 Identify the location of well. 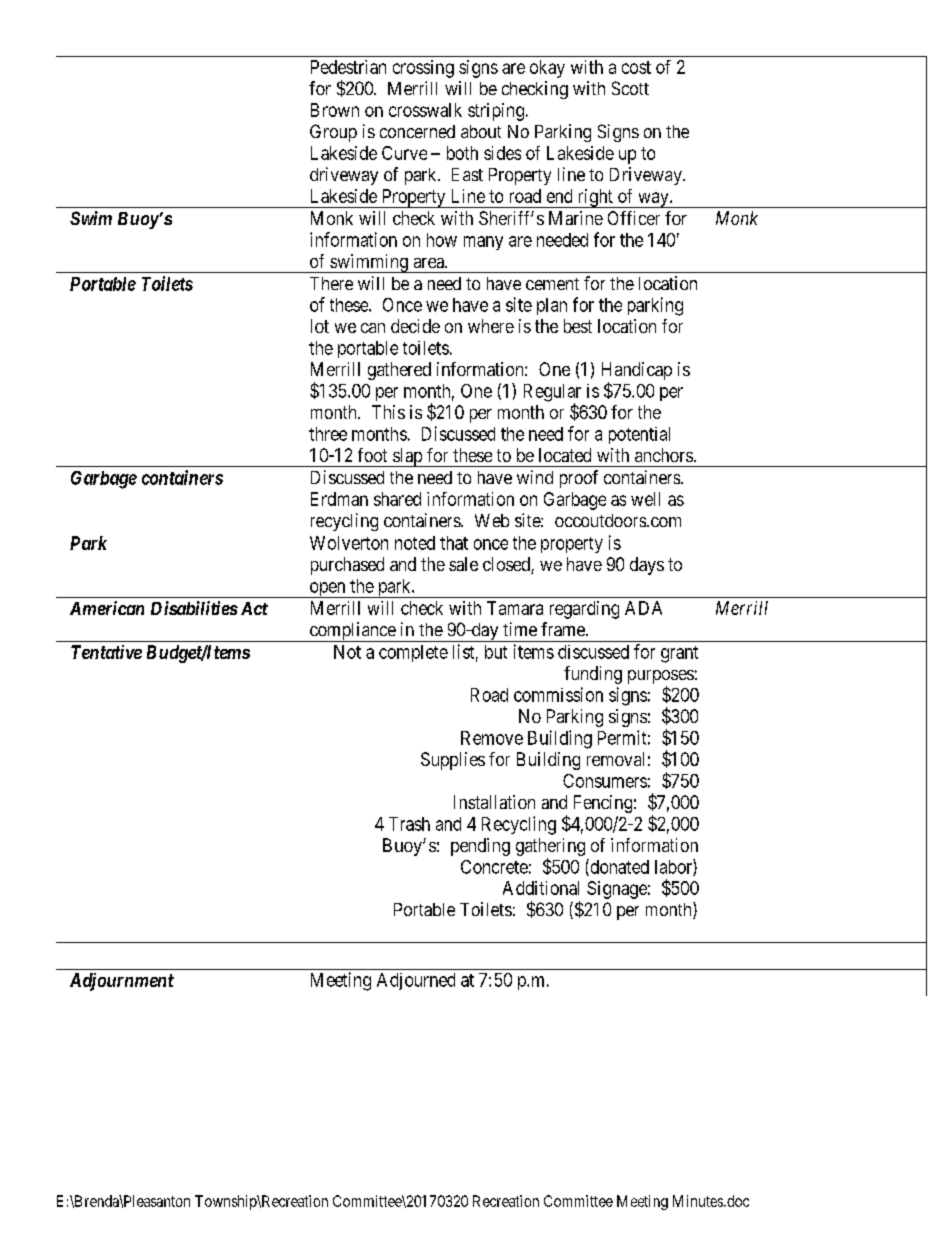
(645, 499).
